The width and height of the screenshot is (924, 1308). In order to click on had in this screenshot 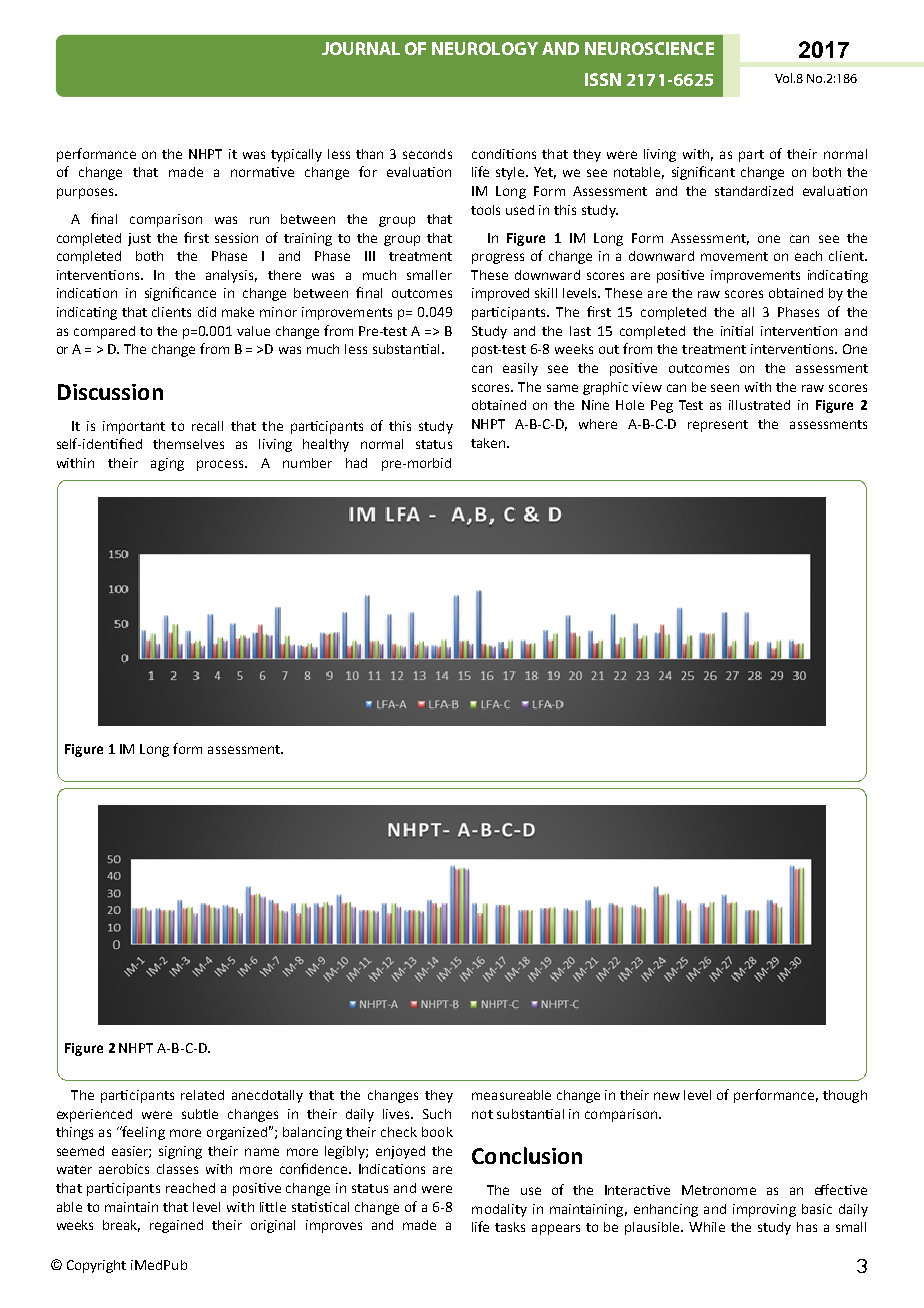, I will do `click(356, 463)`.
